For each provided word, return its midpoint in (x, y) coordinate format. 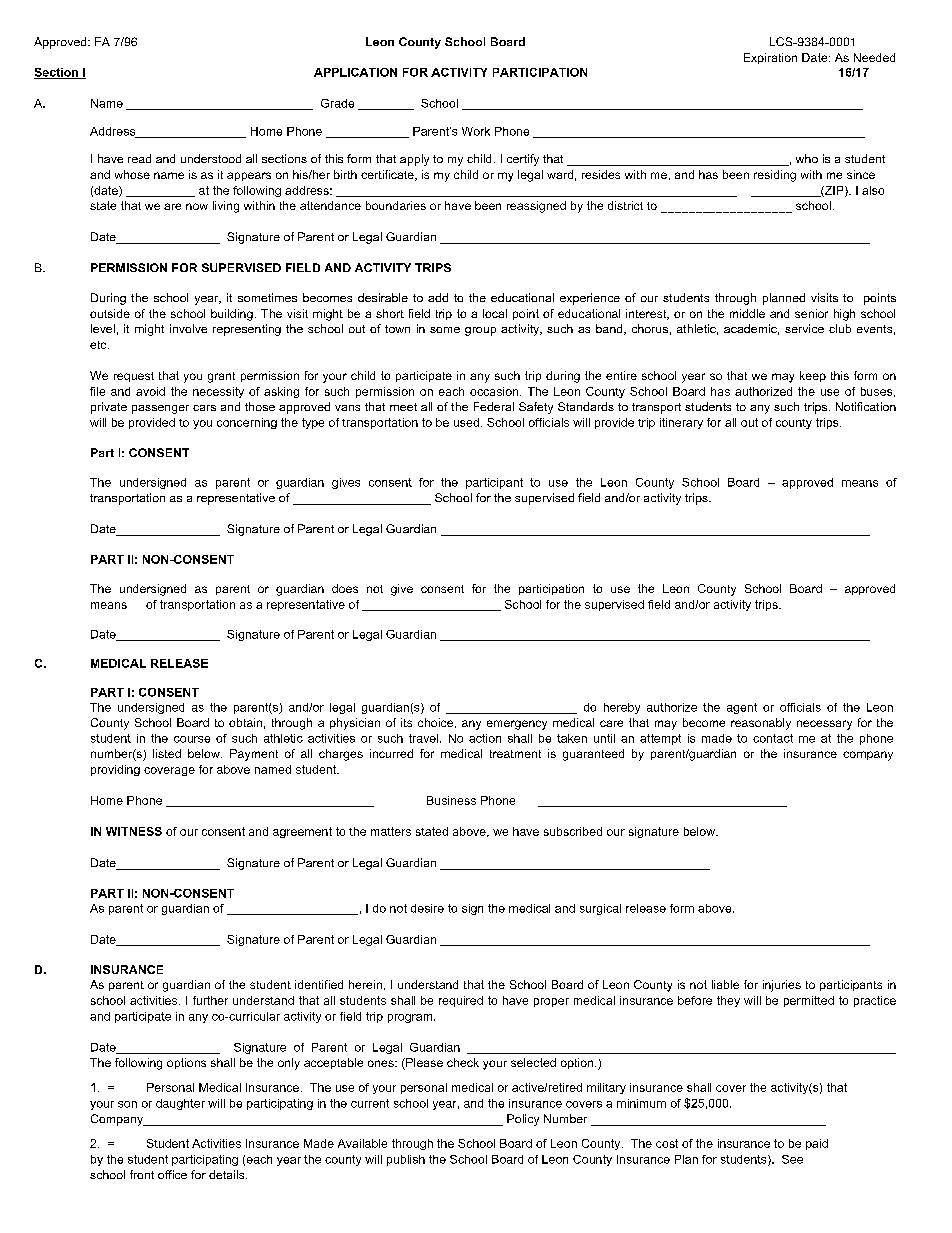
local (495, 313)
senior (811, 313)
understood (211, 158)
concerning (247, 423)
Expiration (770, 58)
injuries (782, 986)
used (466, 422)
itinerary (681, 423)
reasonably (761, 724)
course (192, 739)
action (485, 738)
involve (188, 328)
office (172, 1174)
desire (427, 908)
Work (476, 131)
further (210, 1000)
